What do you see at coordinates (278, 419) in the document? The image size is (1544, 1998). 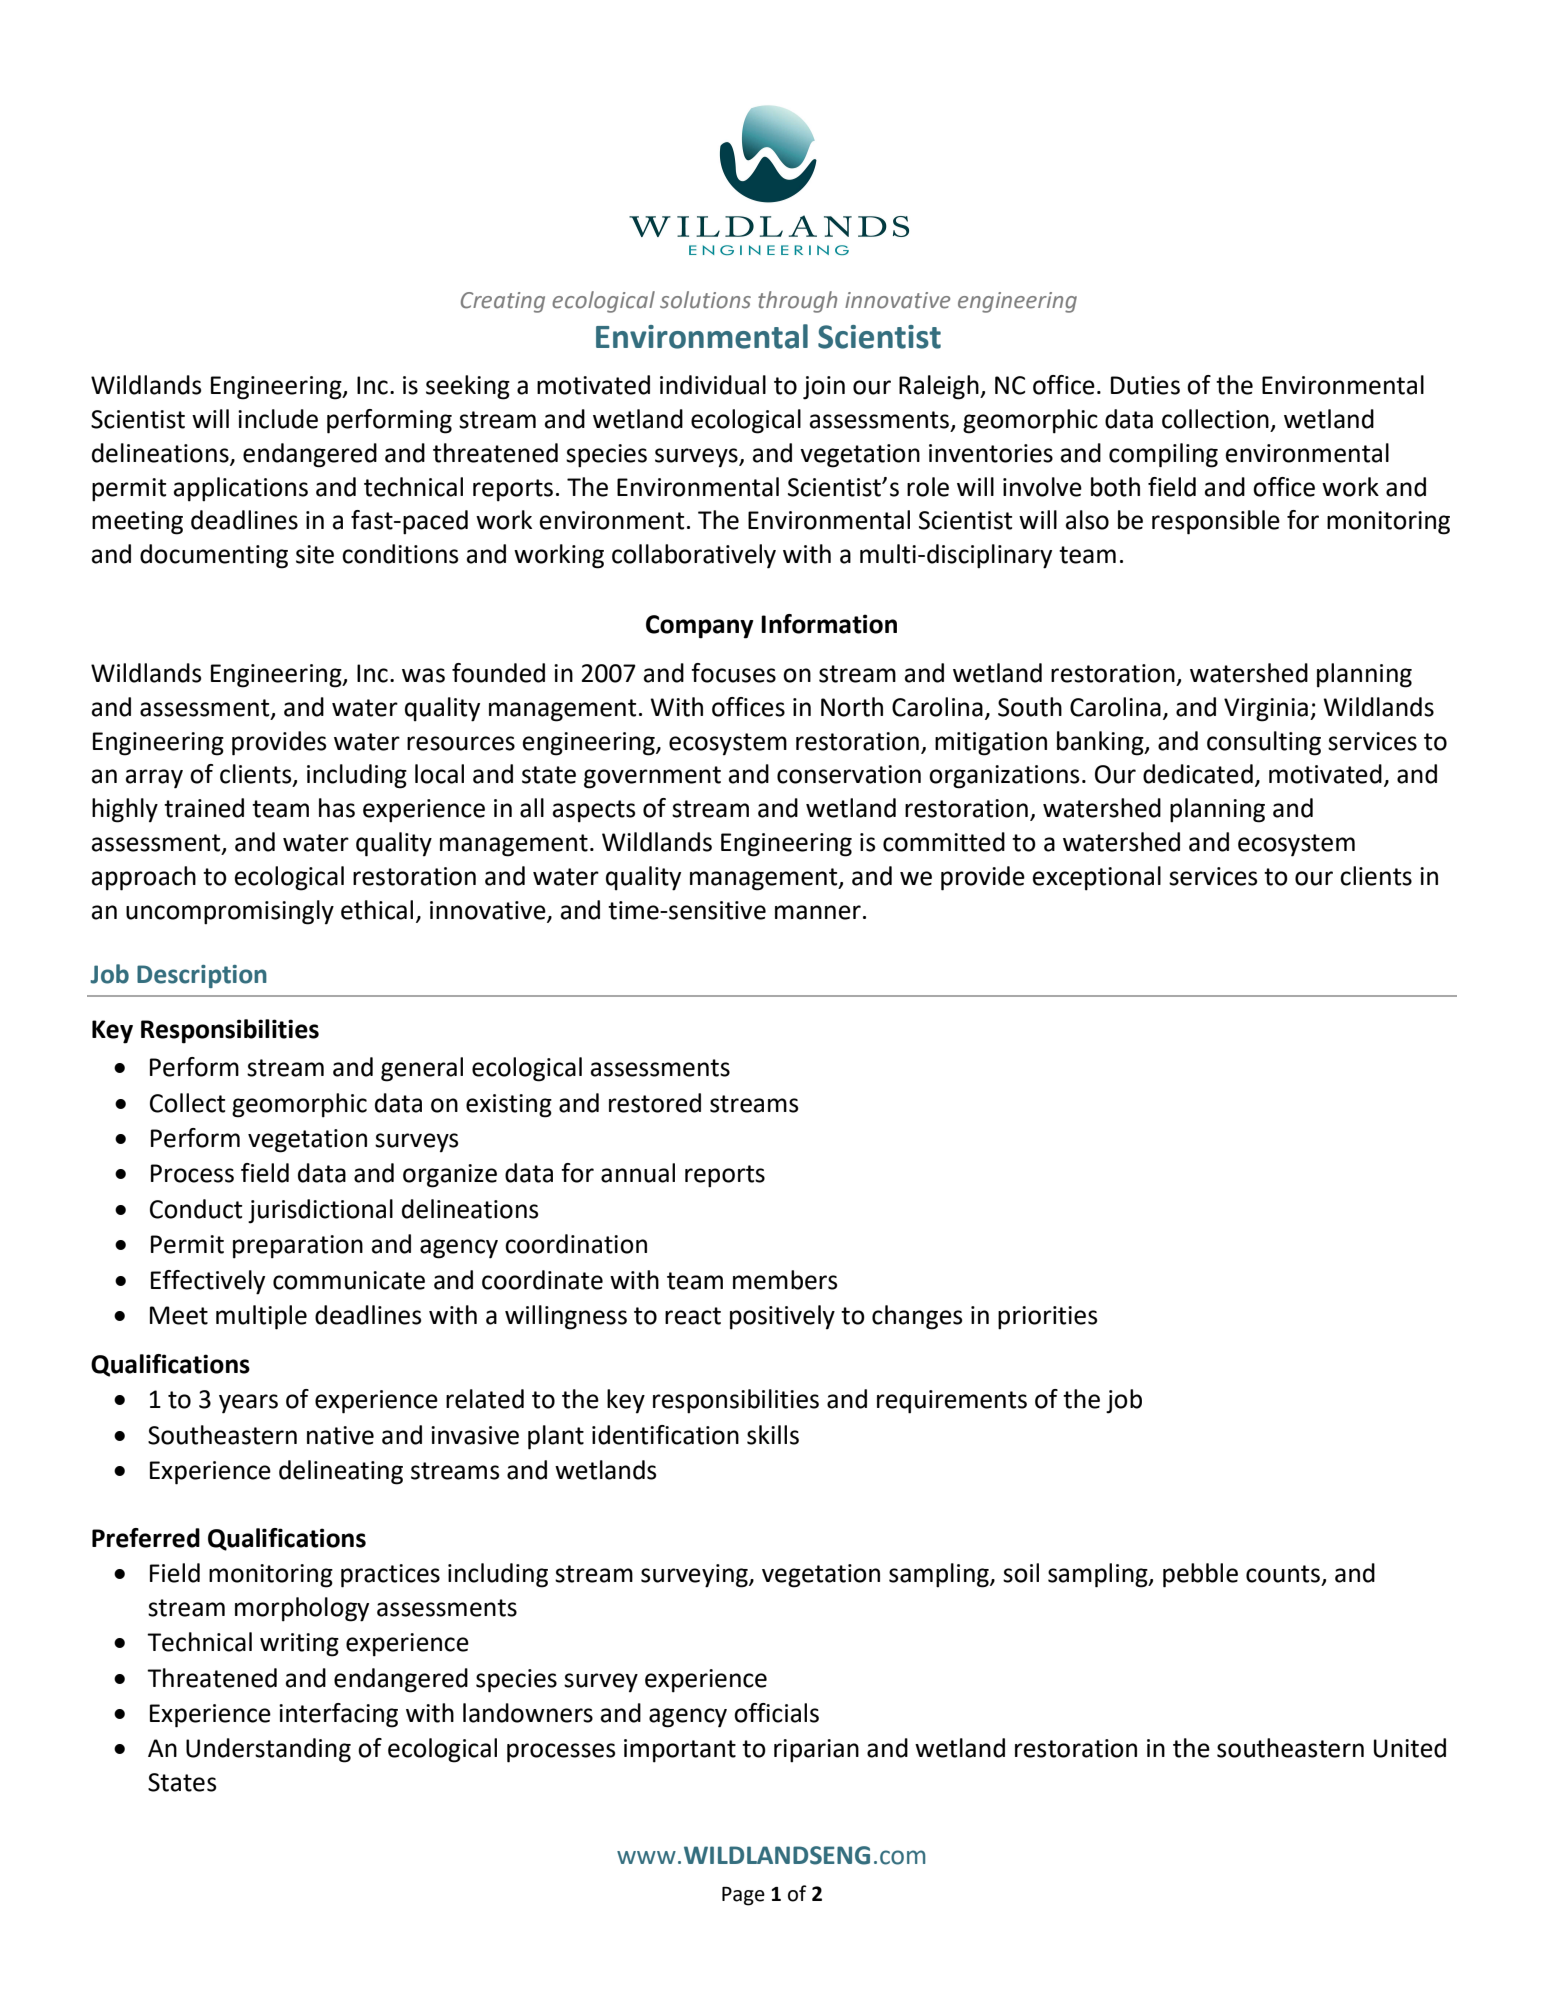 I see `include` at bounding box center [278, 419].
